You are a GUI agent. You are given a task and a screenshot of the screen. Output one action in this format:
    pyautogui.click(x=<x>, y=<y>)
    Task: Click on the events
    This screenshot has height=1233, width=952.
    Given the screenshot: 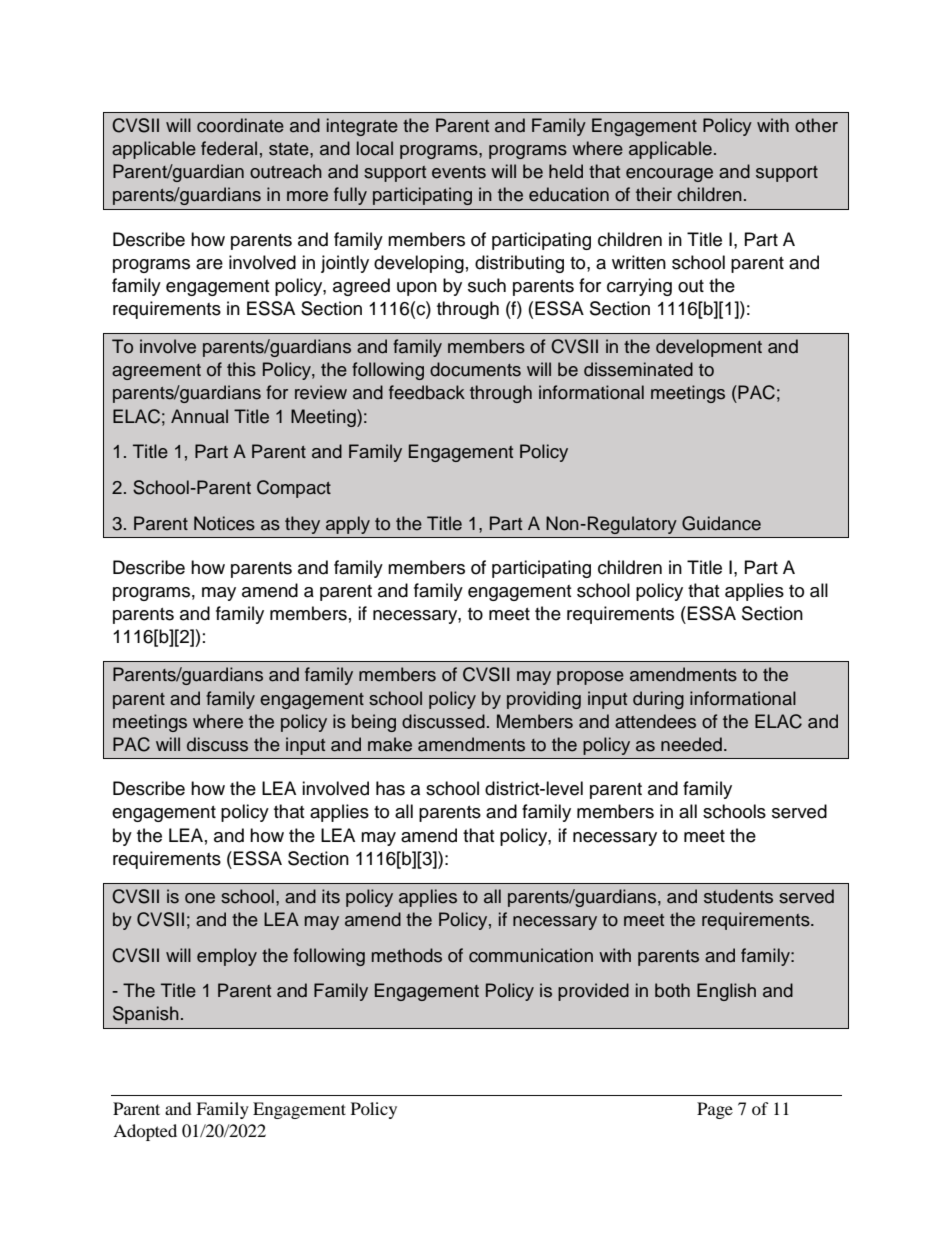 What is the action you would take?
    pyautogui.click(x=459, y=172)
